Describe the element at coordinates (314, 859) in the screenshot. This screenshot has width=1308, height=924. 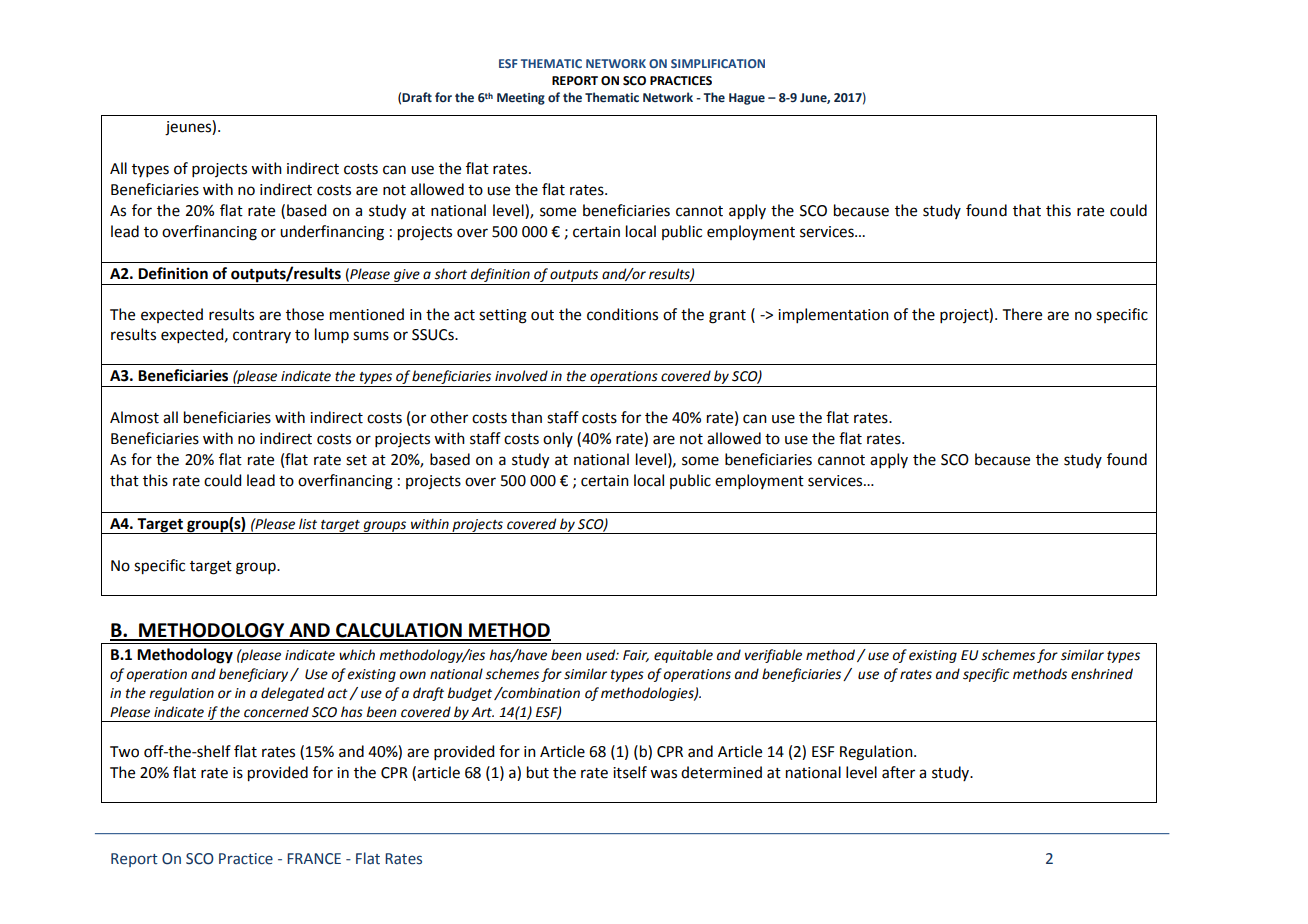
I see `FRANCE` at that location.
